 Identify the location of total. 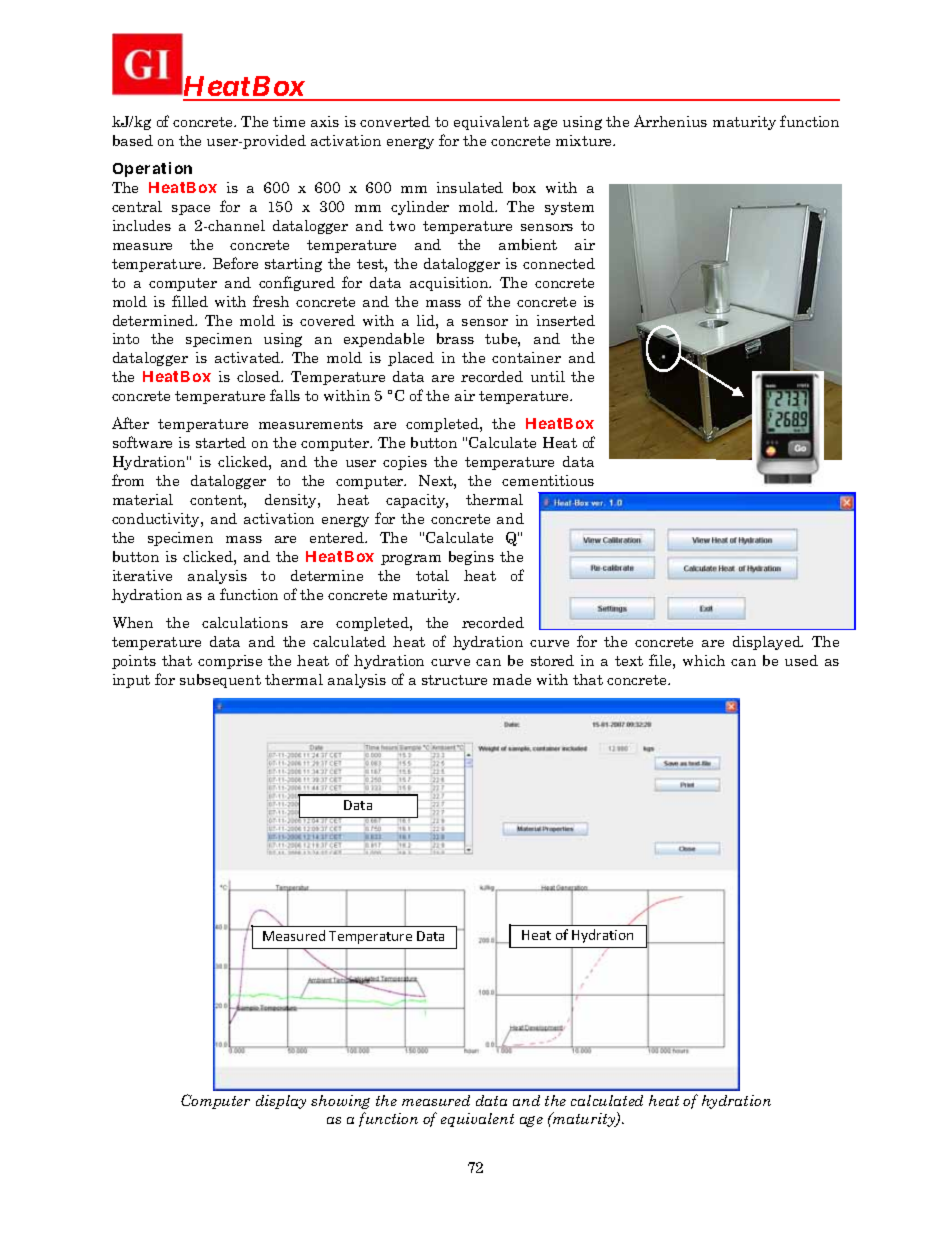
(432, 575).
